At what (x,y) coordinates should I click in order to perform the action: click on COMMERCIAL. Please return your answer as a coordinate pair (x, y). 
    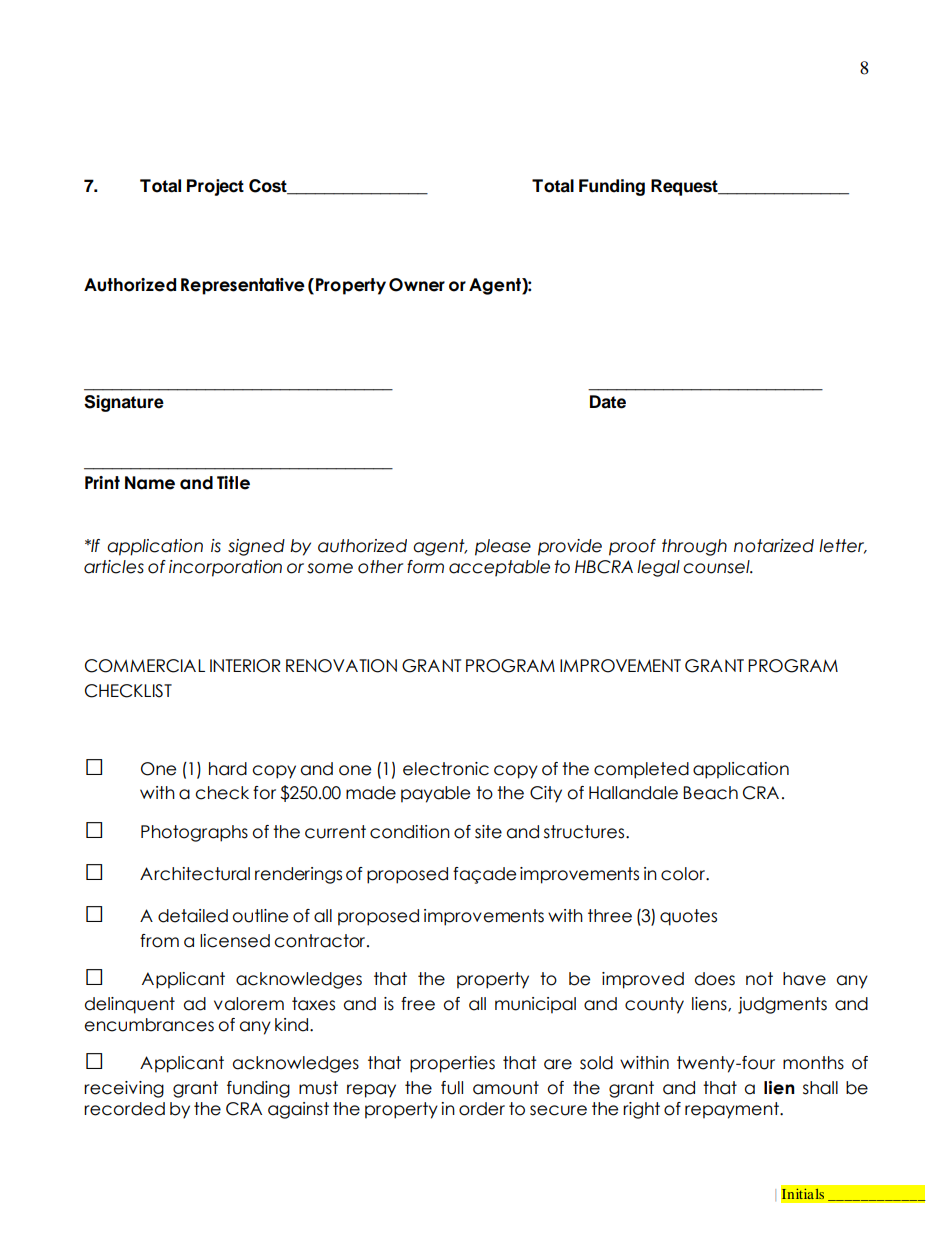
    Looking at the image, I should click on (145, 666).
